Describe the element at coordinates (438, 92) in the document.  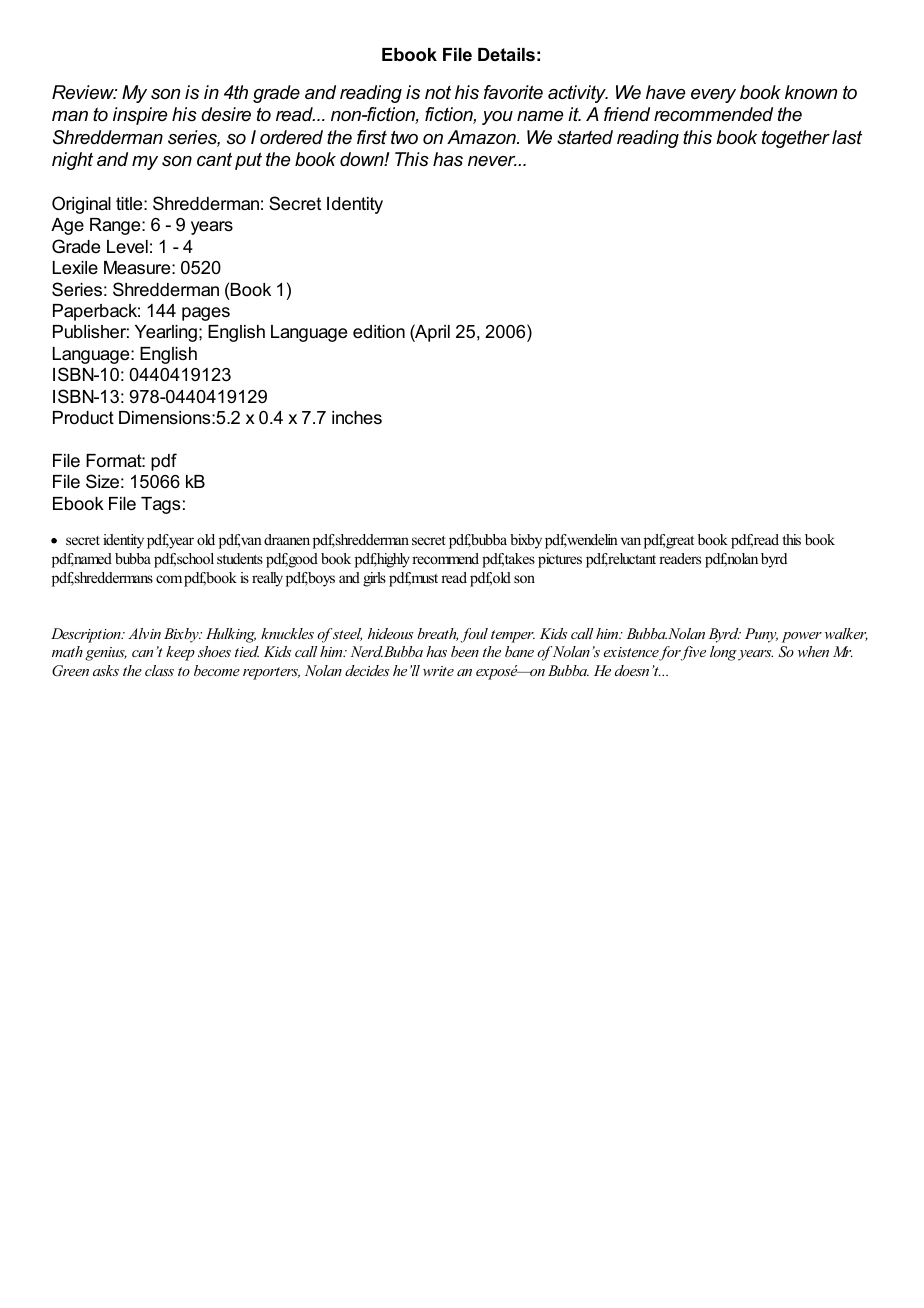
I see `not` at that location.
